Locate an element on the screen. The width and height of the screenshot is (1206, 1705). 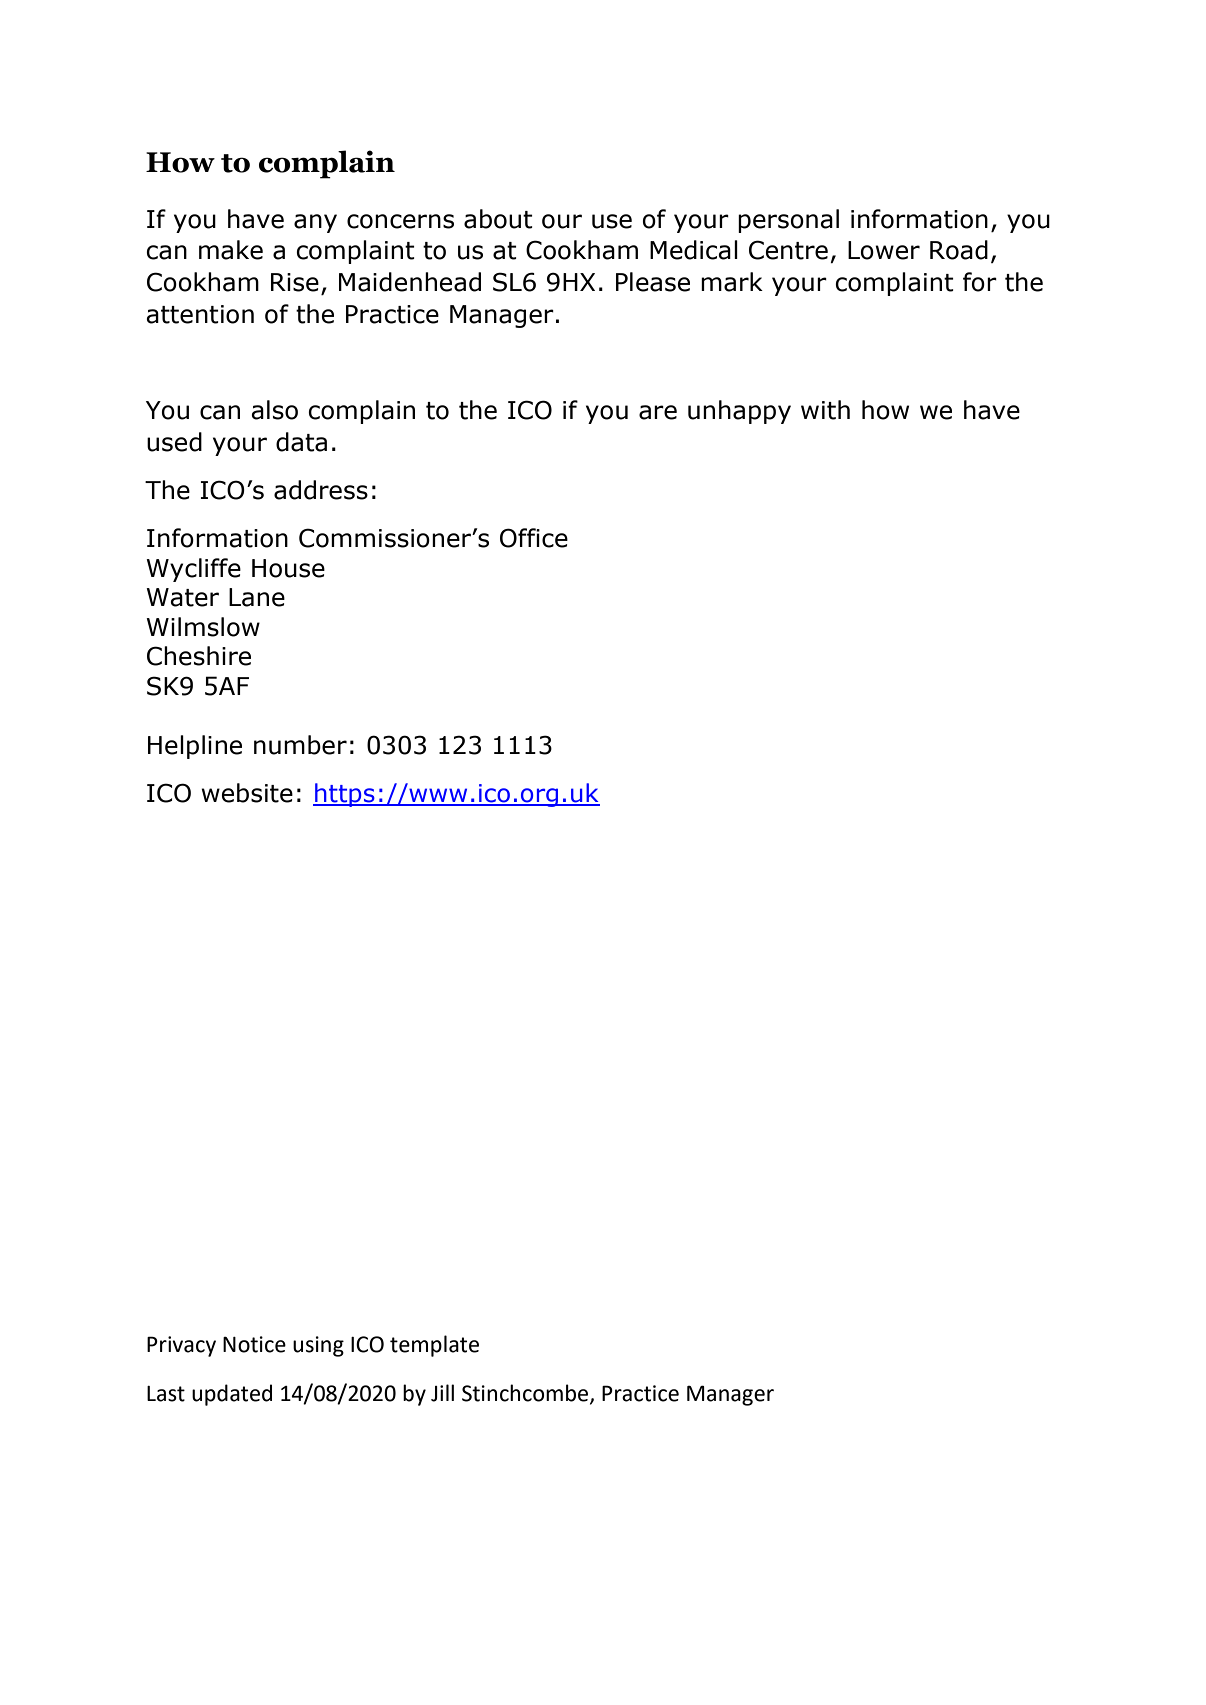
website is located at coordinates (247, 793).
